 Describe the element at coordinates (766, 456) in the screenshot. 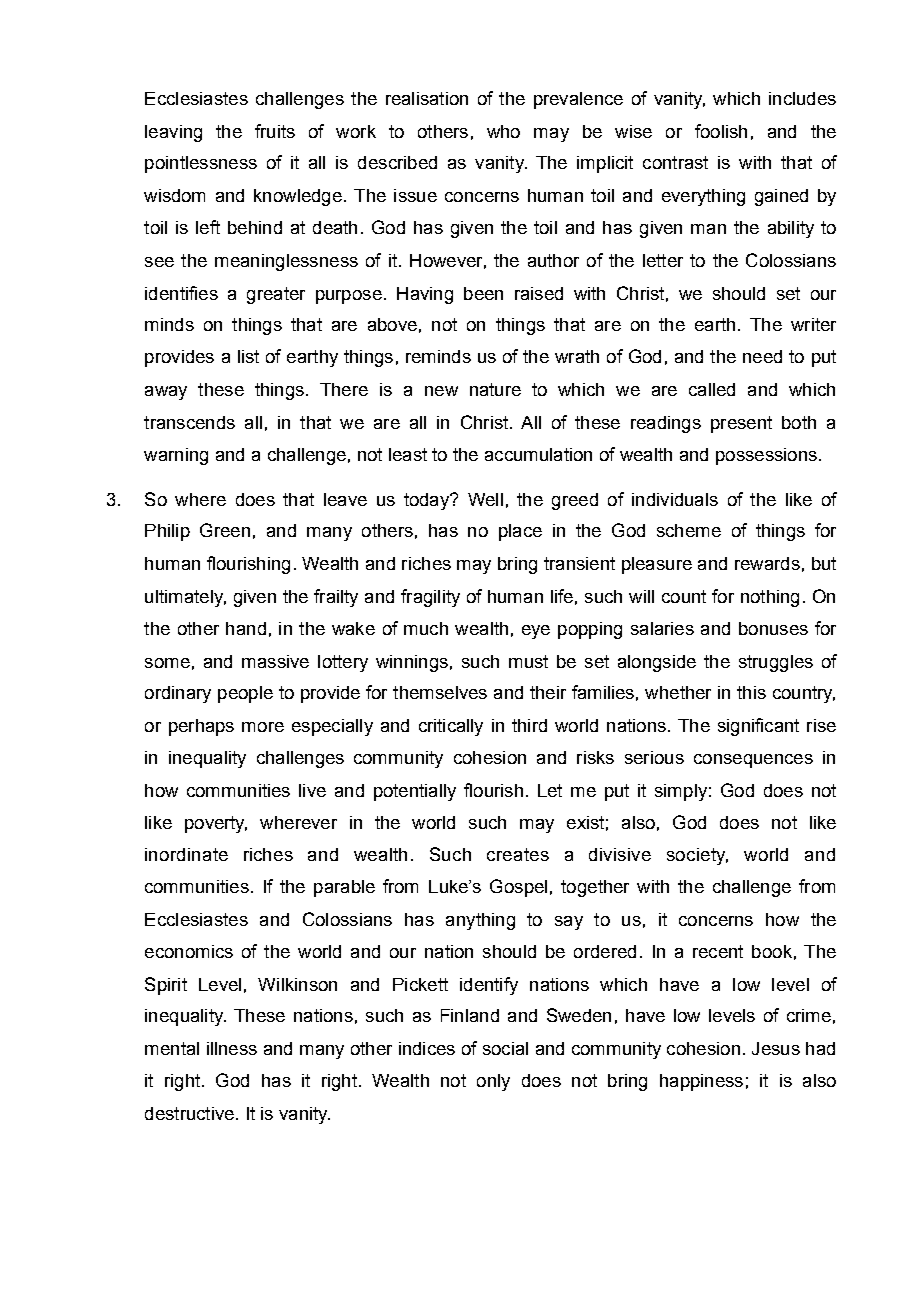

I see `possessions` at that location.
